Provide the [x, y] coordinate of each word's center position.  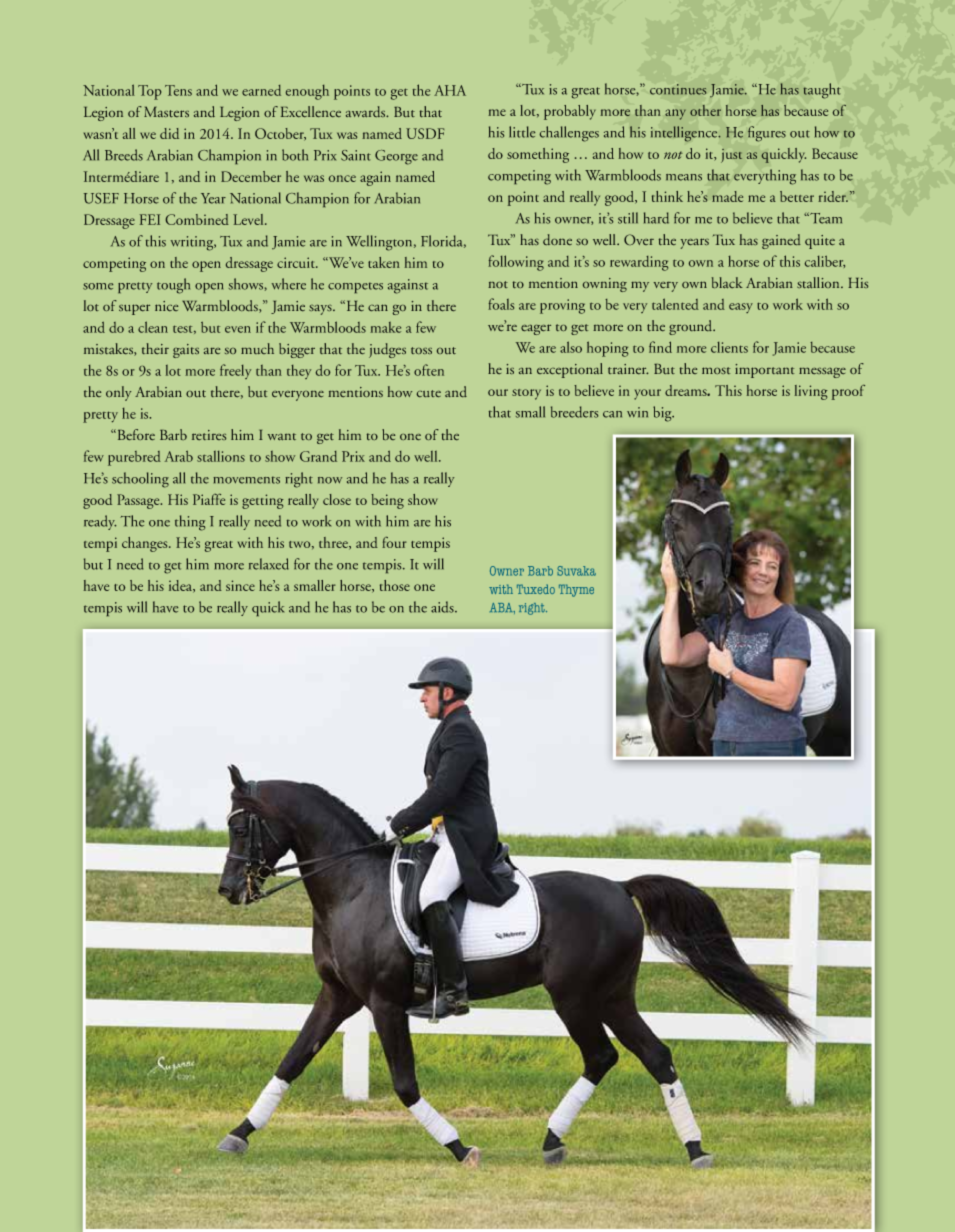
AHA [450, 90]
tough [173, 286]
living [811, 392]
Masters [166, 112]
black [727, 282]
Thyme [576, 590]
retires [209, 435]
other [705, 110]
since [240, 585]
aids [443, 607]
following [516, 263]
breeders [574, 412]
